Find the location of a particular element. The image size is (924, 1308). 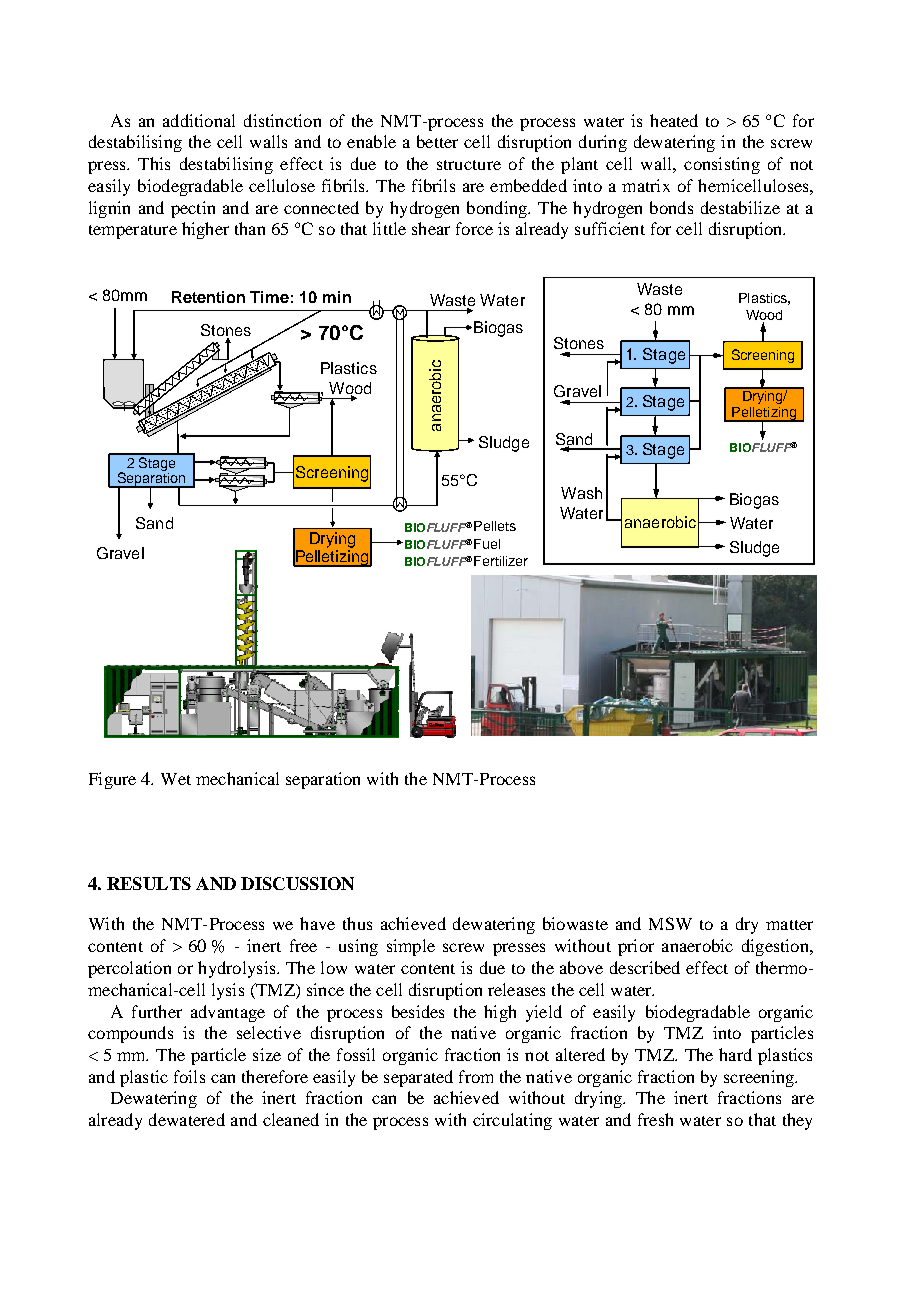

from is located at coordinates (476, 1076).
